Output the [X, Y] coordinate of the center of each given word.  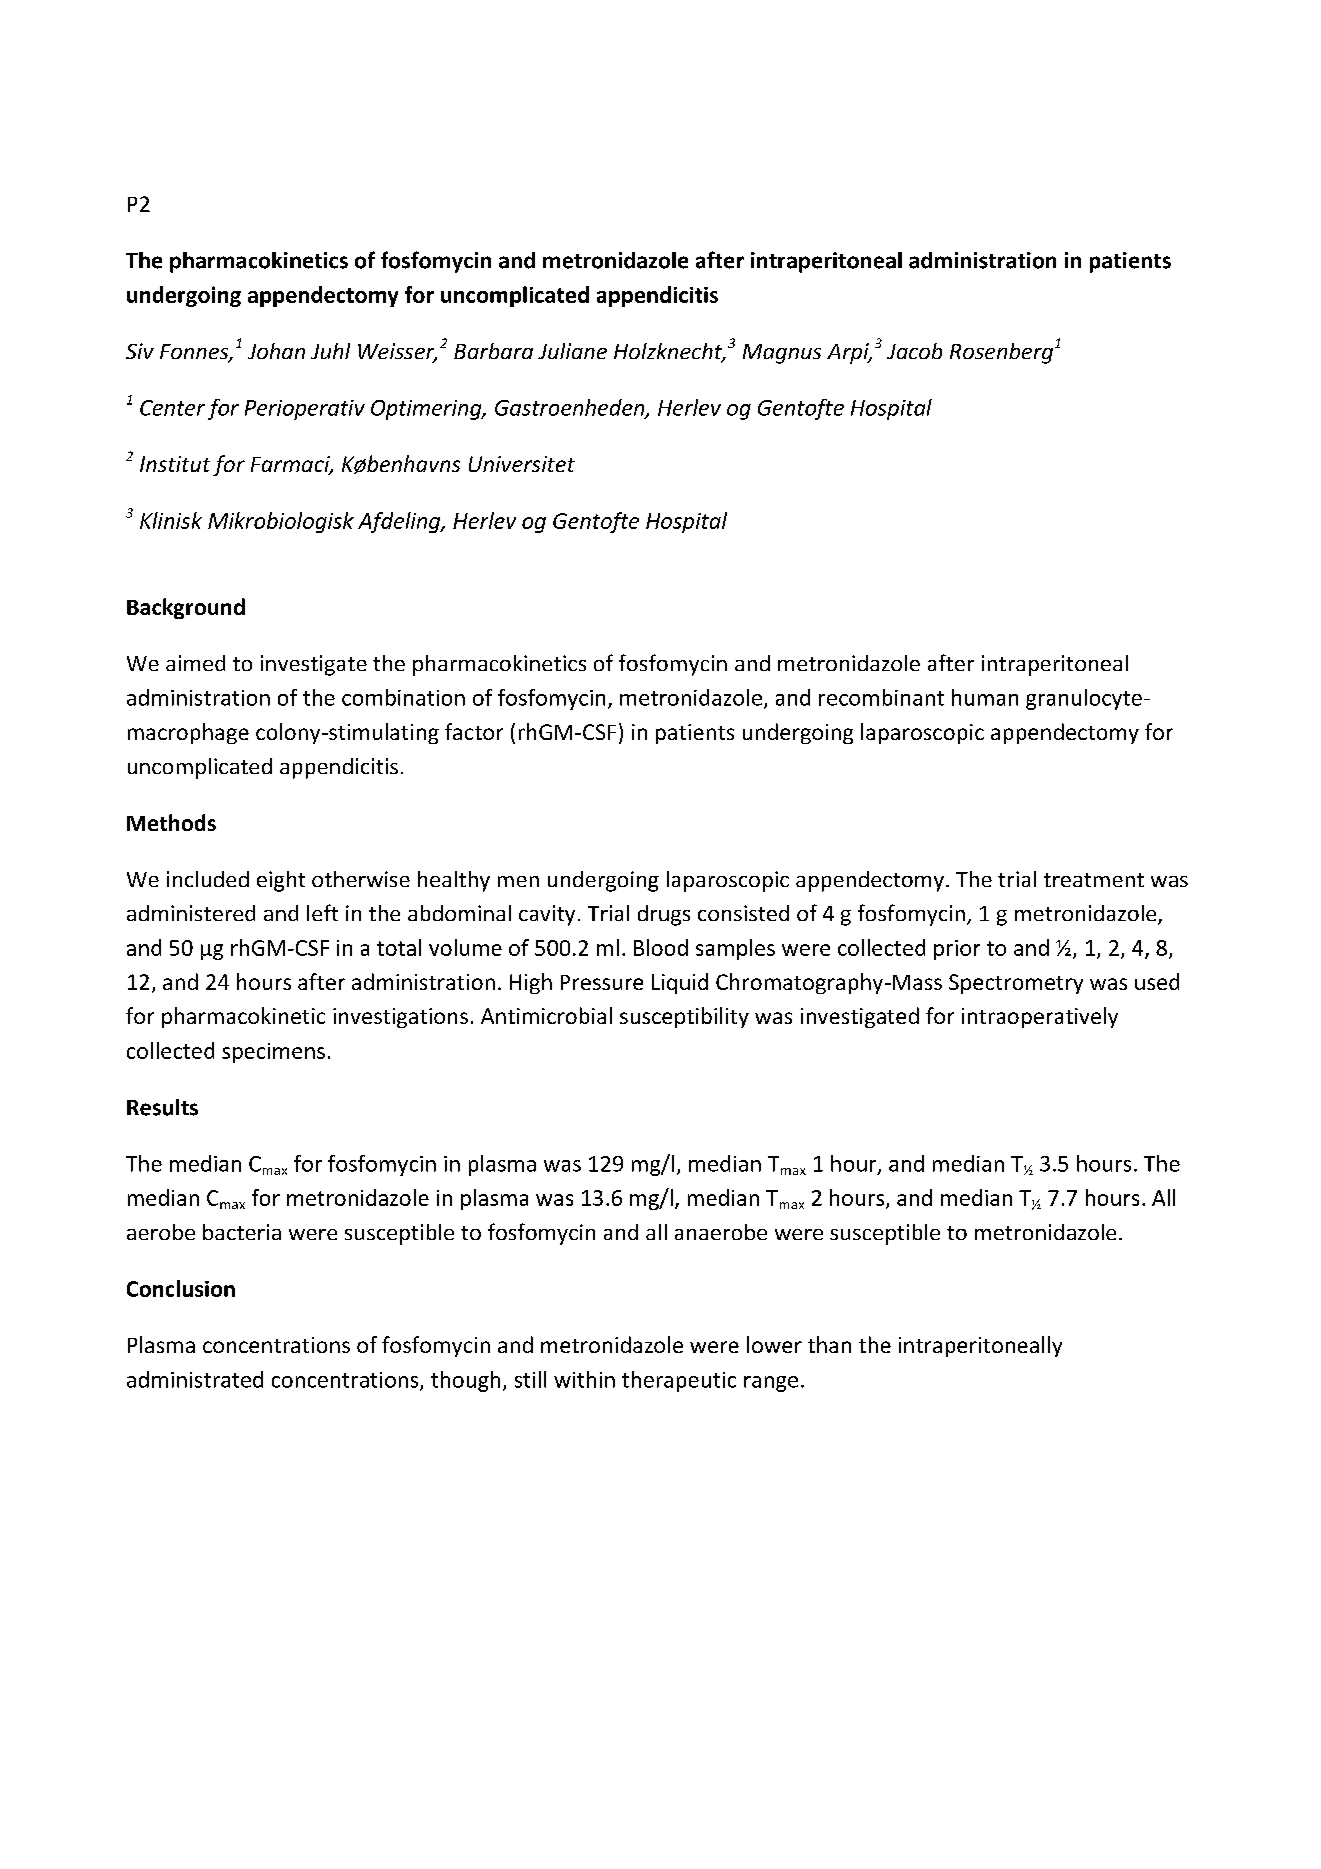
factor [474, 731]
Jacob [914, 351]
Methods [171, 822]
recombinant [881, 697]
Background [186, 608]
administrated [195, 1379]
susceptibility [684, 1017]
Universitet [522, 464]
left [322, 912]
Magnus [782, 354]
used [1157, 981]
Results [162, 1107]
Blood [661, 947]
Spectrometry [1016, 984]
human [985, 697]
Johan [276, 351]
